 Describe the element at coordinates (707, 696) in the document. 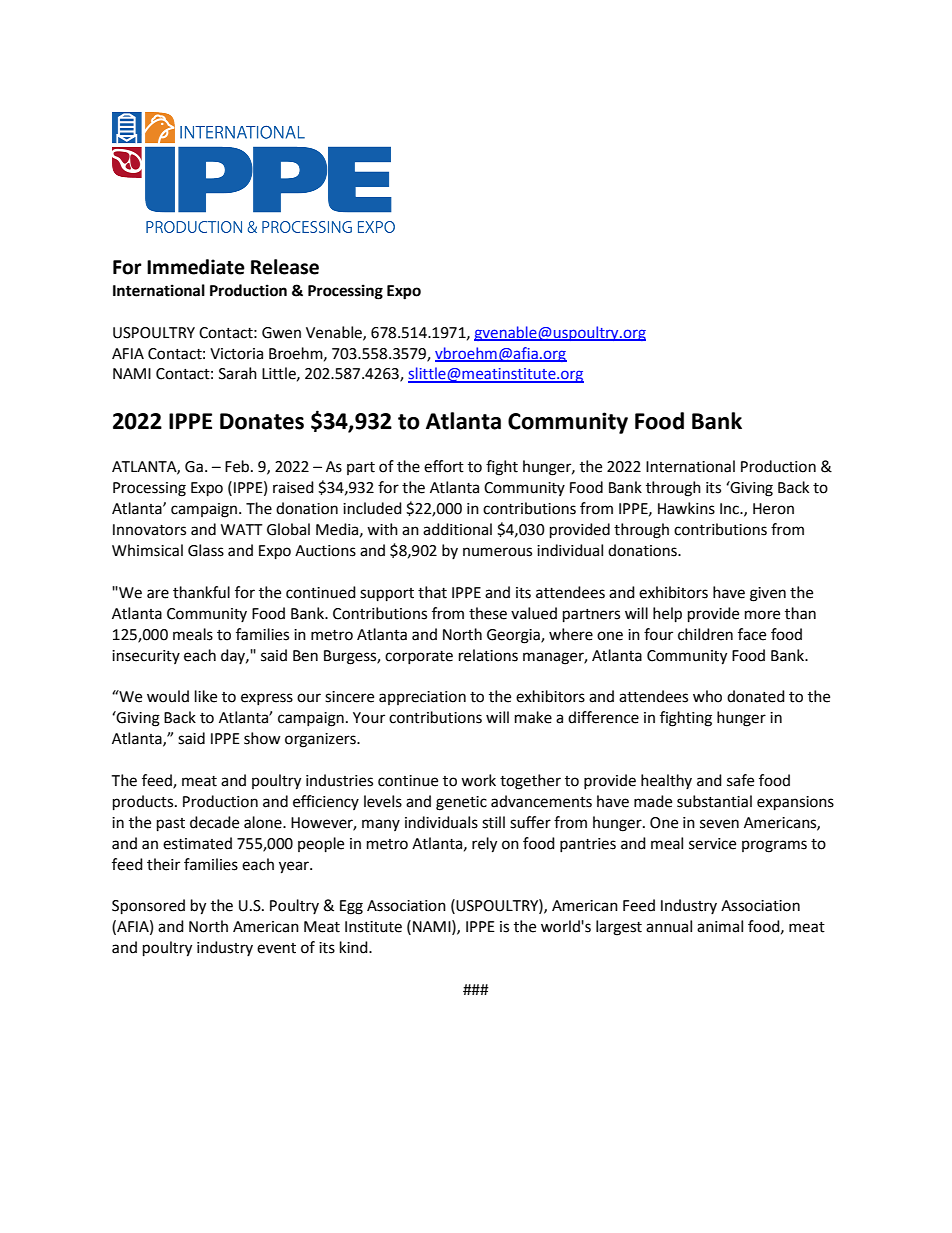

I see `who` at that location.
